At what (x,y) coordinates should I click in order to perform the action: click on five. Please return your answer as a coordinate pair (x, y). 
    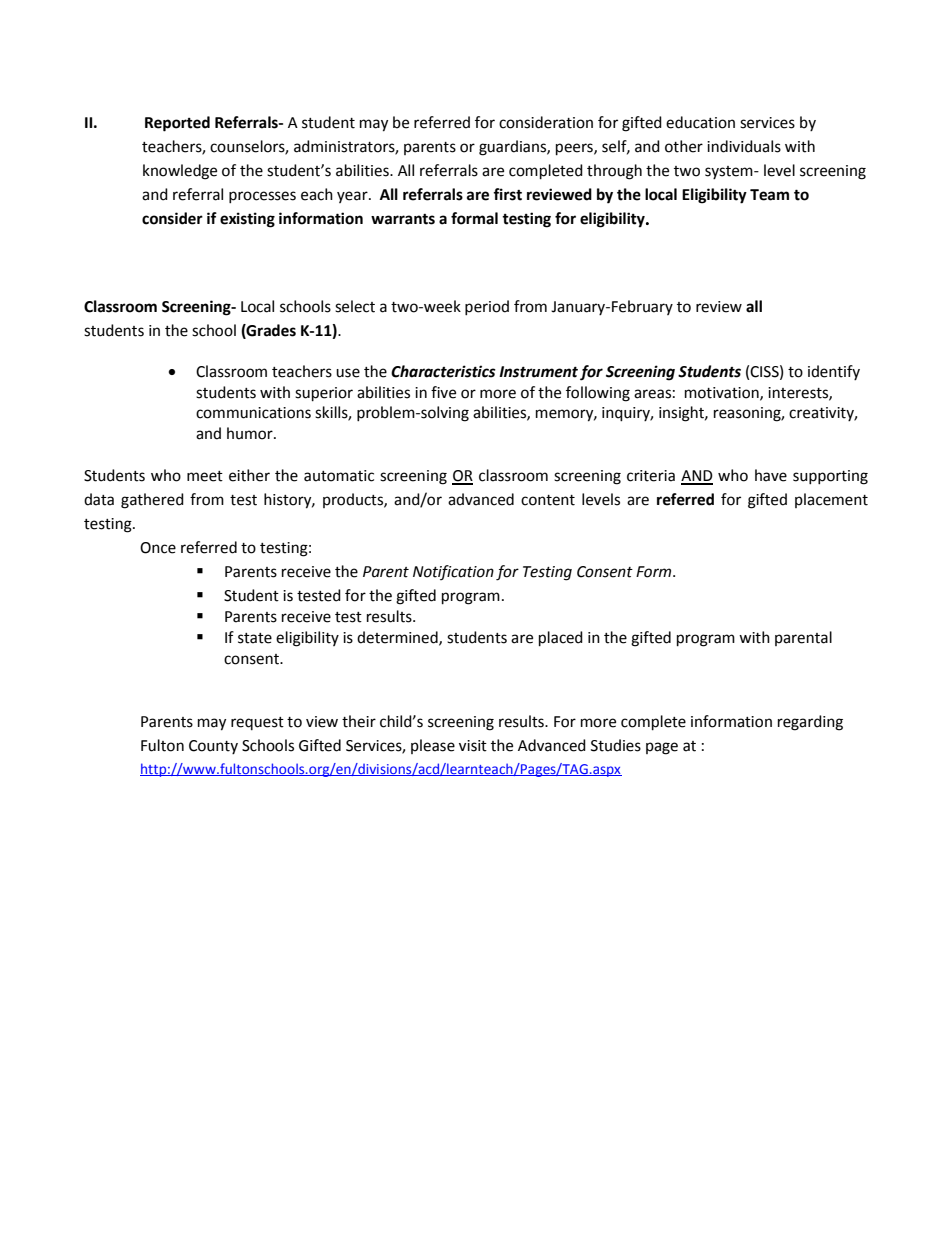
    Looking at the image, I should click on (443, 392).
